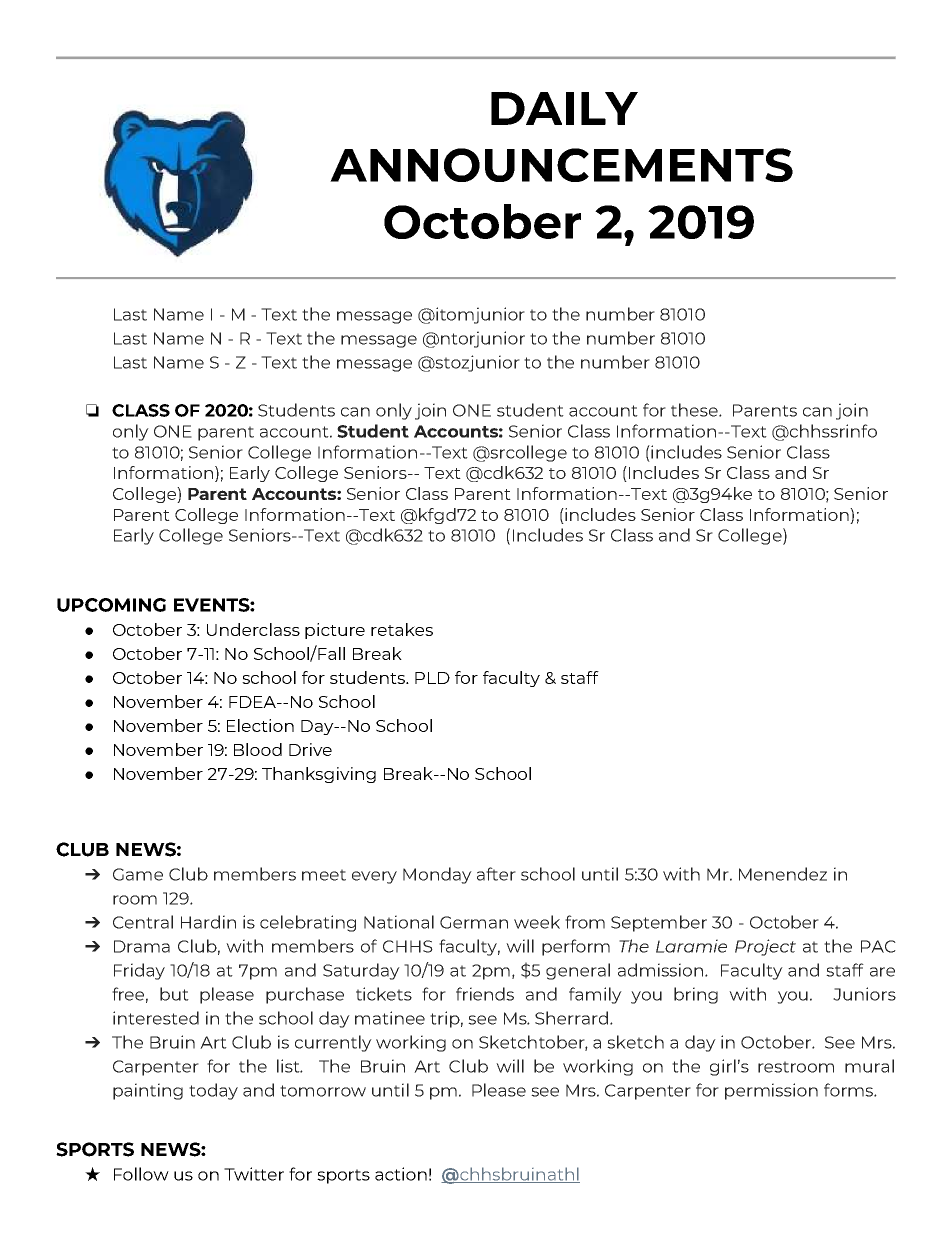 The image size is (952, 1233). What do you see at coordinates (695, 410) in the document?
I see `these` at bounding box center [695, 410].
